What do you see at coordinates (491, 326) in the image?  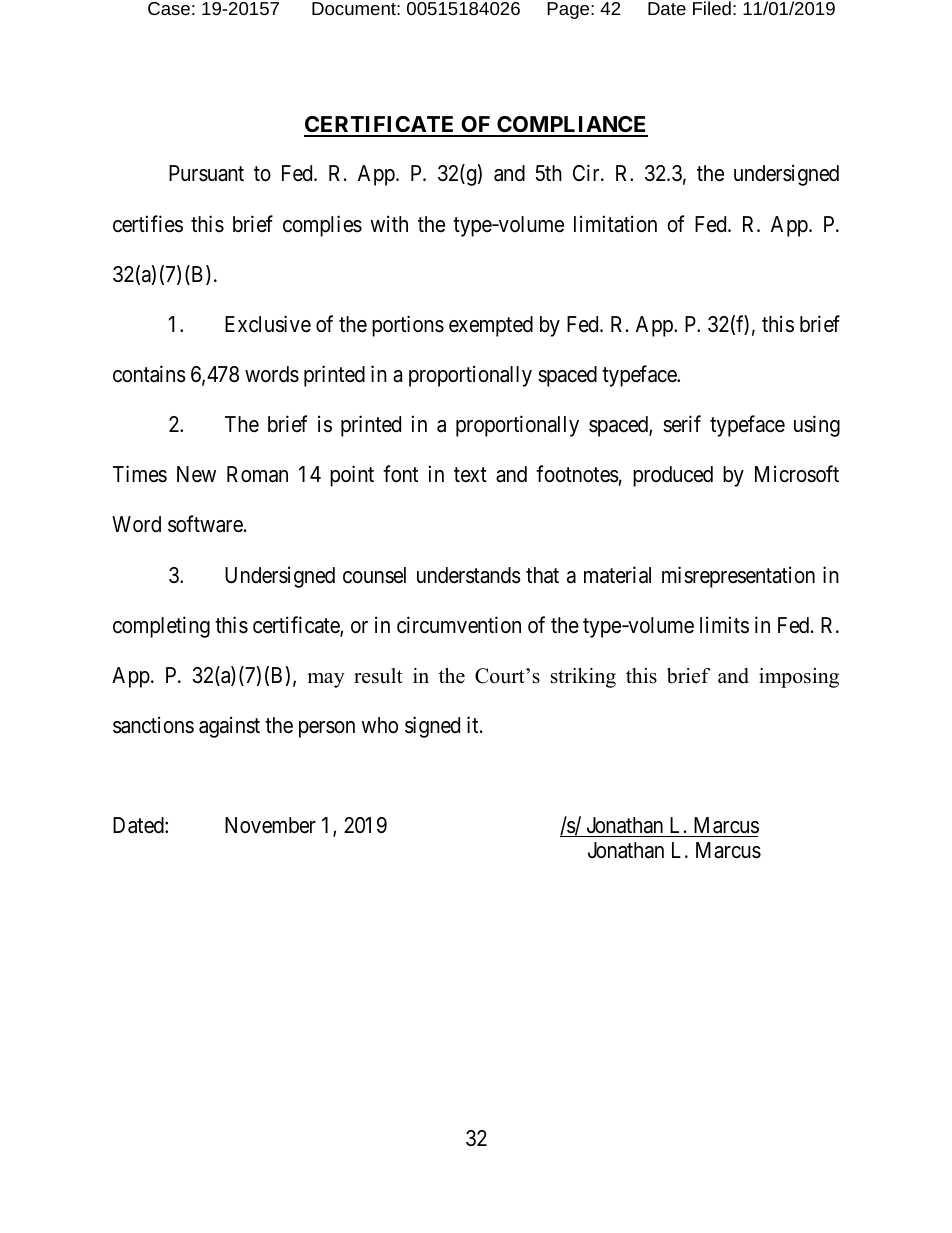 I see `exempted` at bounding box center [491, 326].
